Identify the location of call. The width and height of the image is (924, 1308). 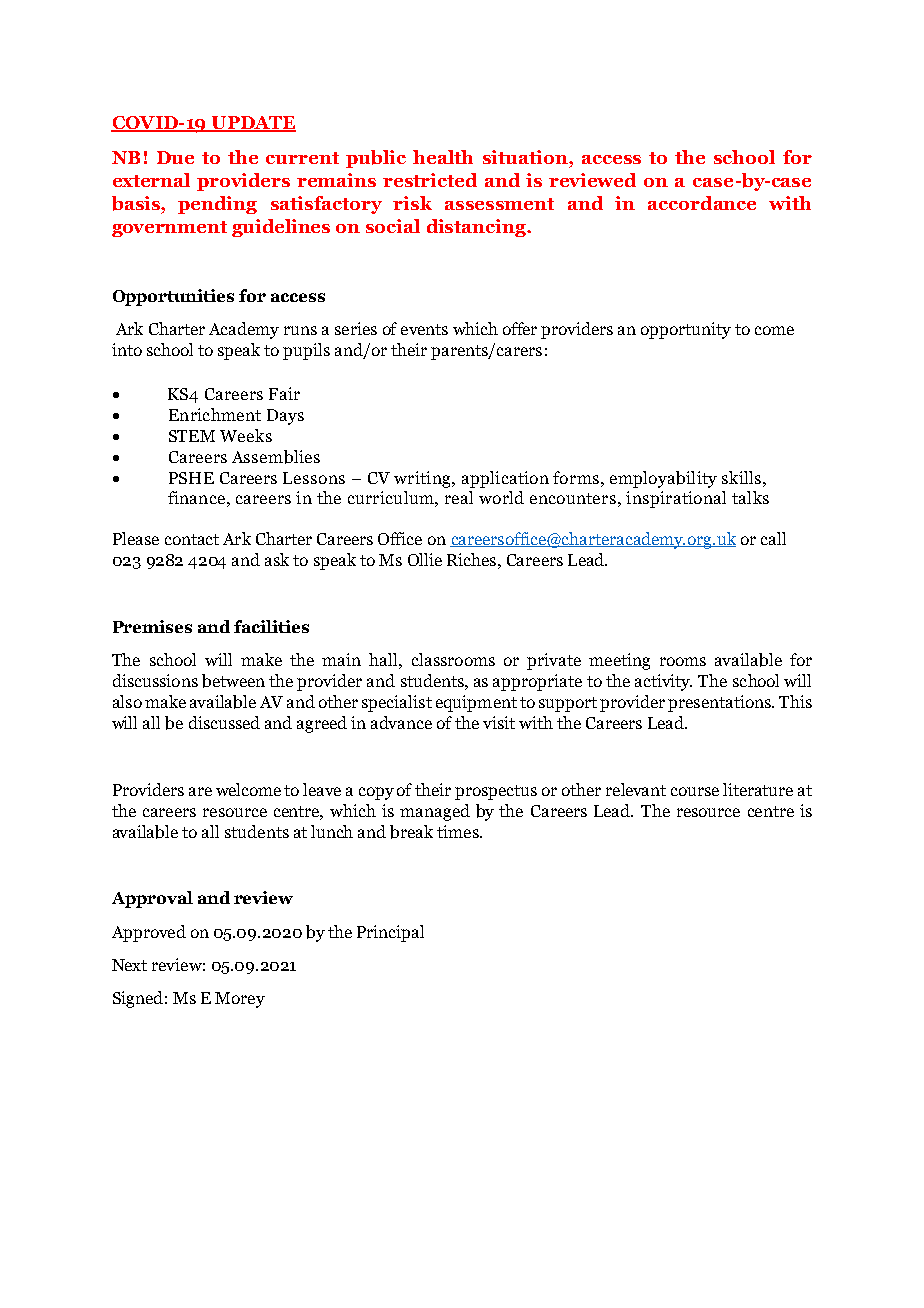
(773, 538).
